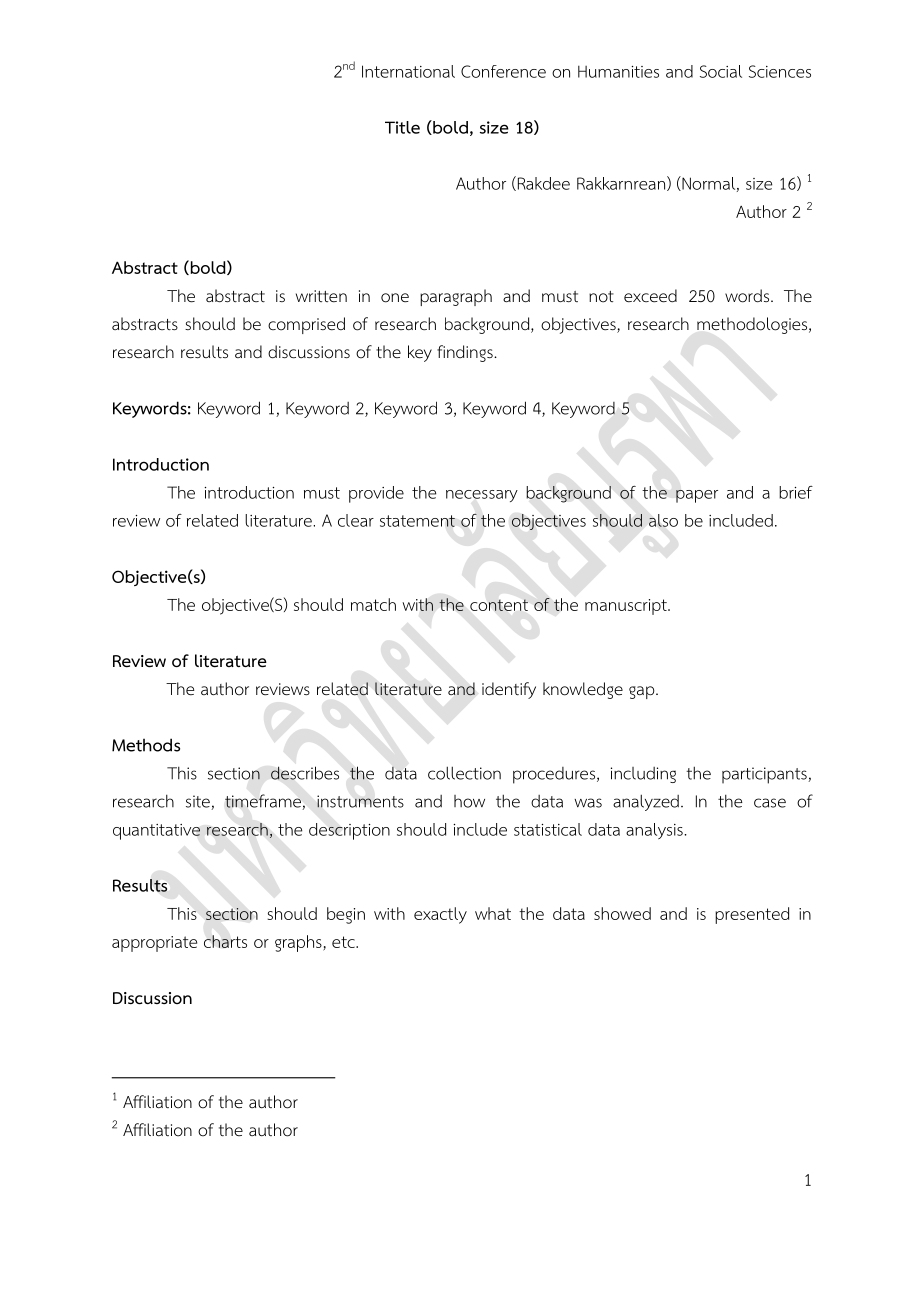 Image resolution: width=924 pixels, height=1307 pixels. Describe the element at coordinates (456, 297) in the image. I see `paragraph` at that location.
